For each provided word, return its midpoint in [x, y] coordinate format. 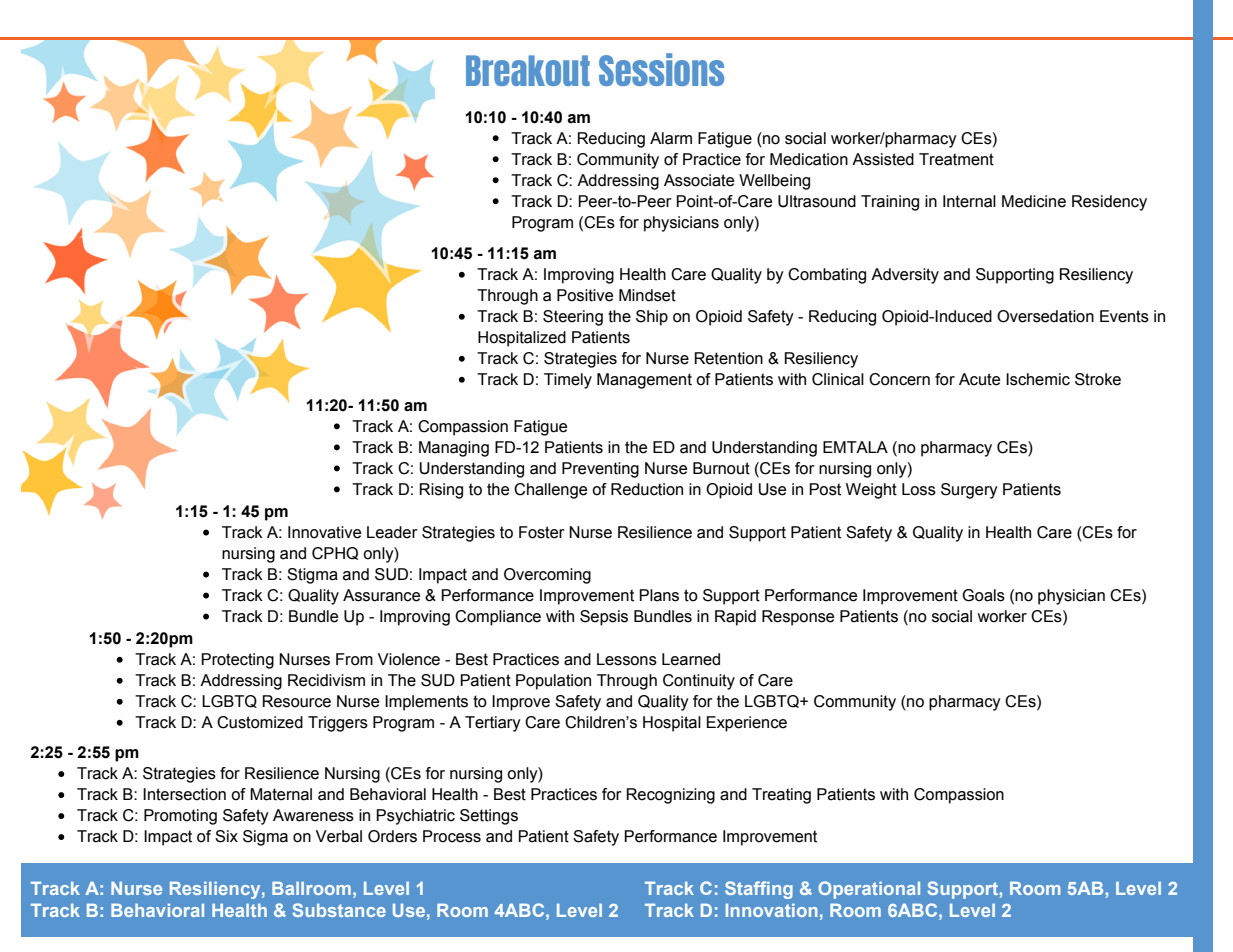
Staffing [759, 890]
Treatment [956, 159]
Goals [983, 595]
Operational [869, 890]
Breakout [528, 70]
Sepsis [604, 618]
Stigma [312, 576]
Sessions [661, 69]
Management [644, 381]
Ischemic [1038, 379]
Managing [454, 449]
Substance [339, 910]
